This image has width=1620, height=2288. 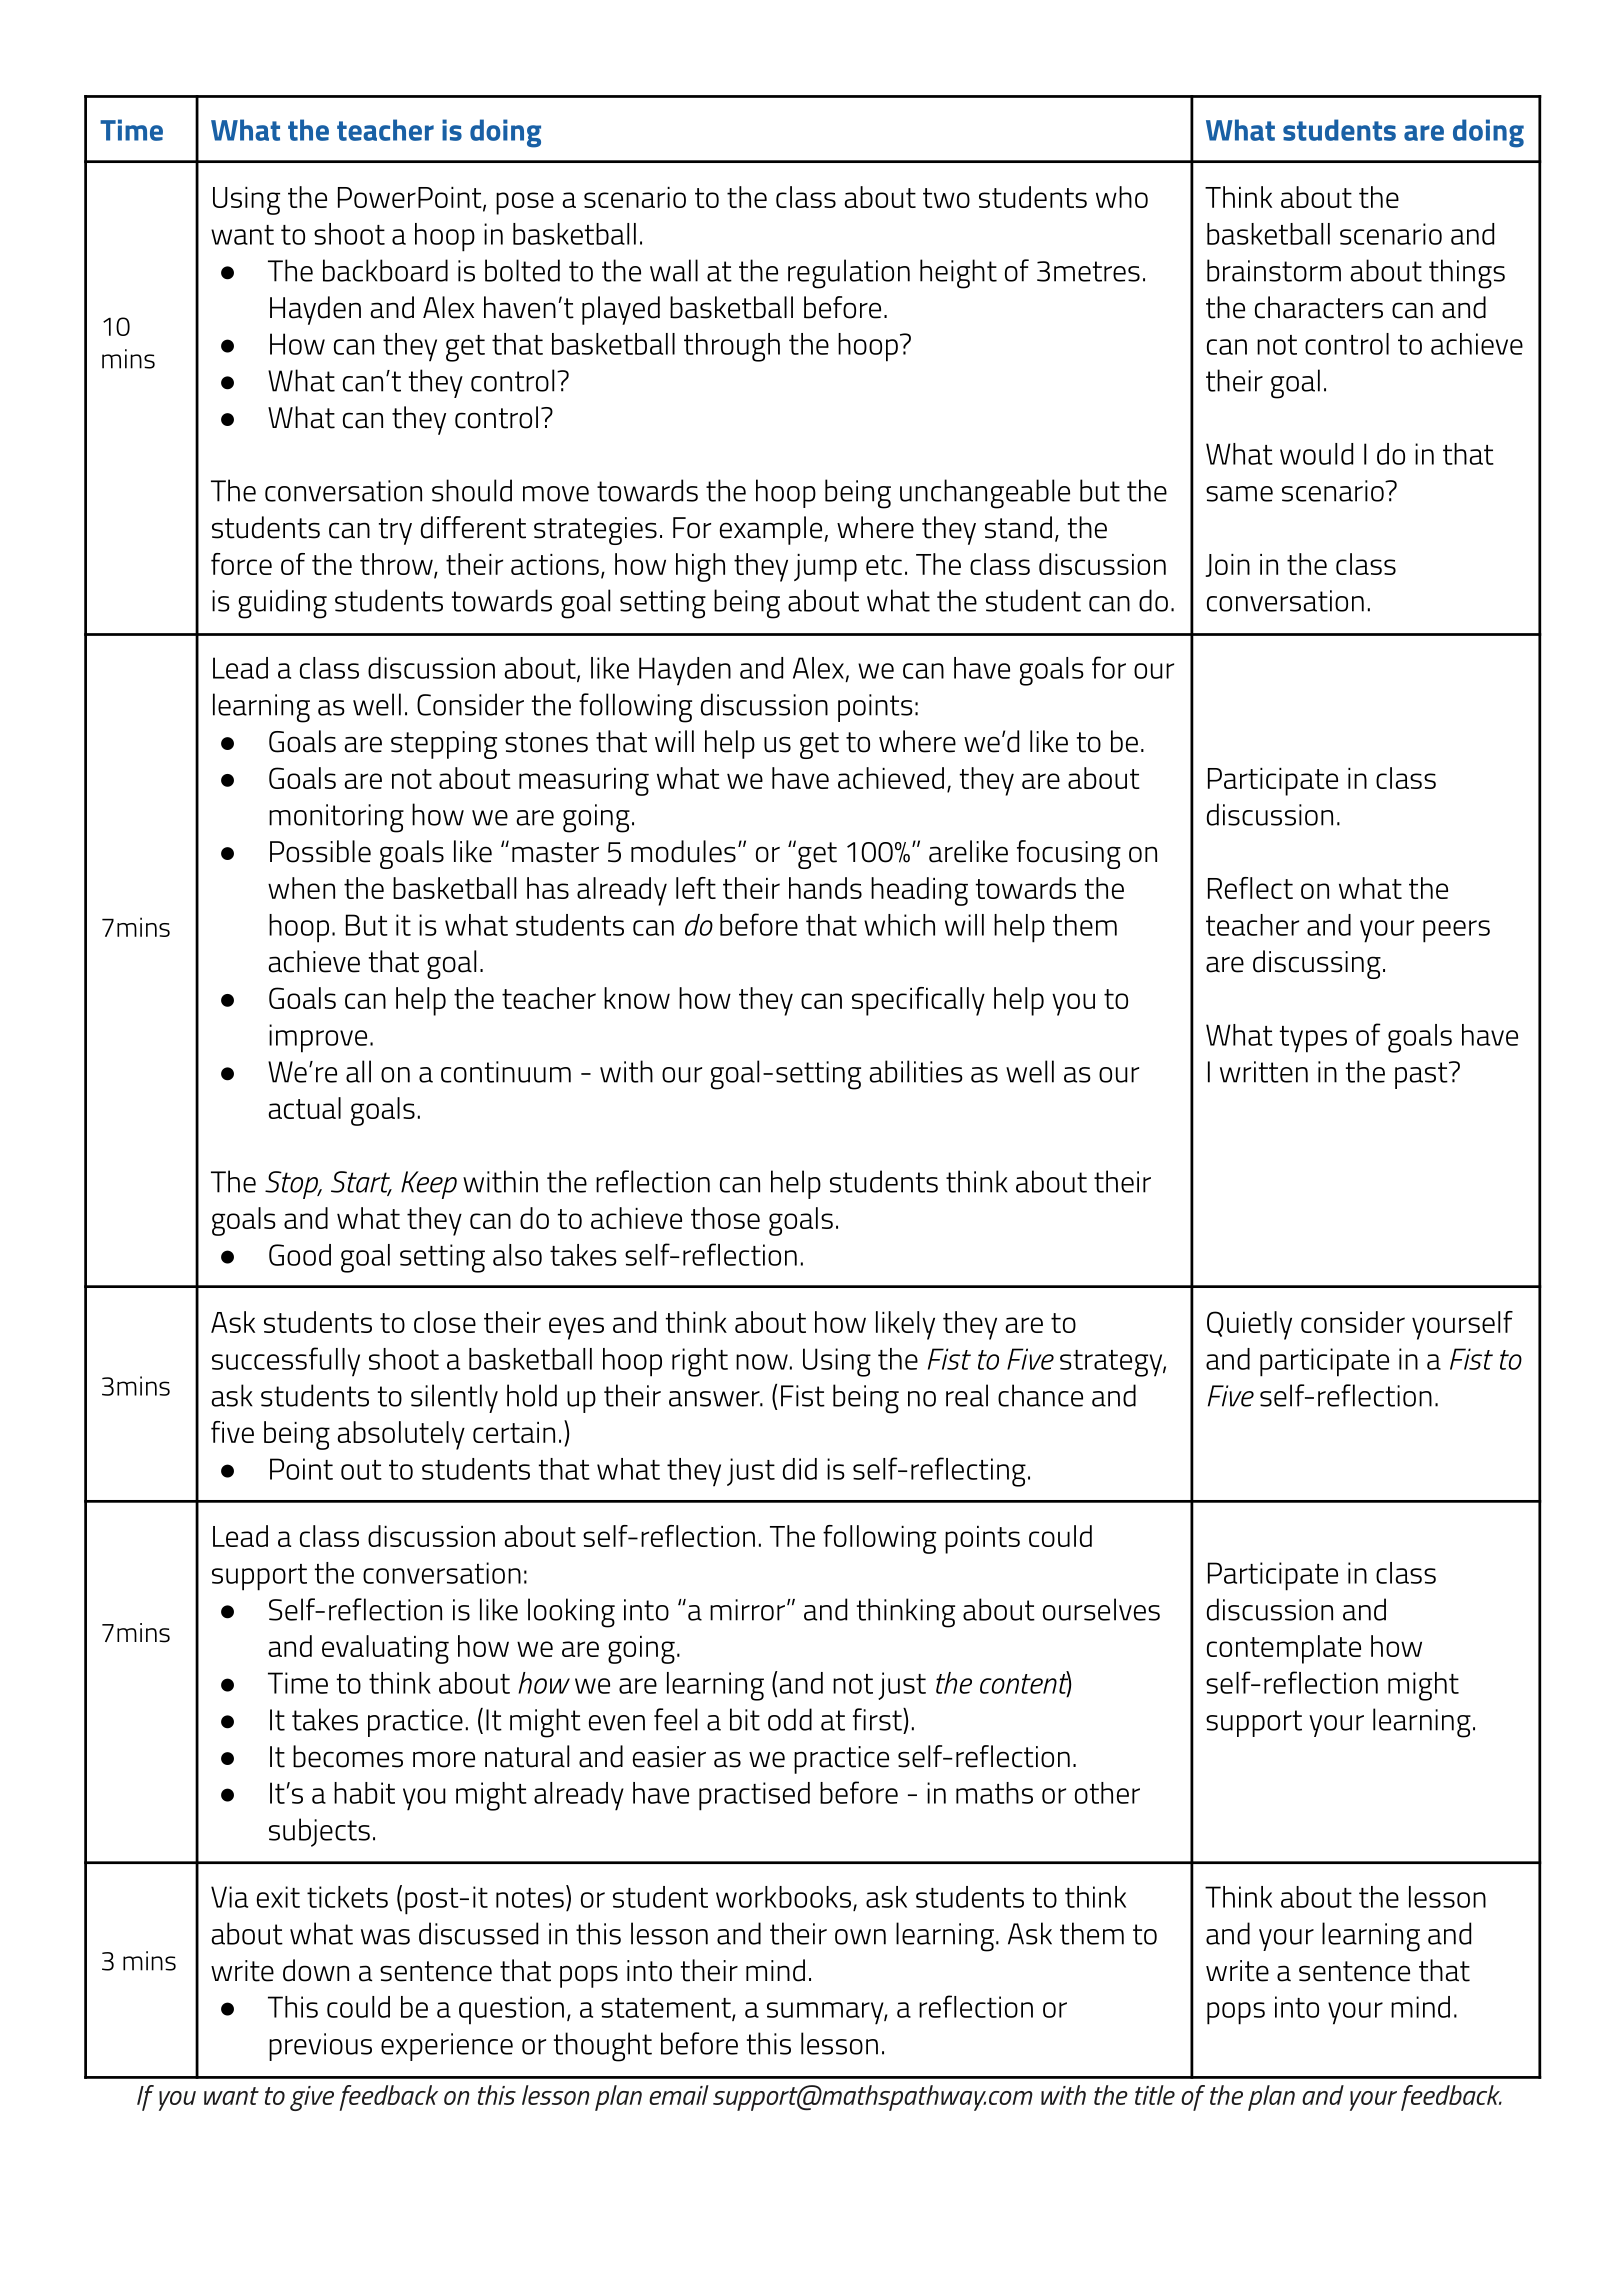 What do you see at coordinates (679, 2095) in the image?
I see `email` at bounding box center [679, 2095].
